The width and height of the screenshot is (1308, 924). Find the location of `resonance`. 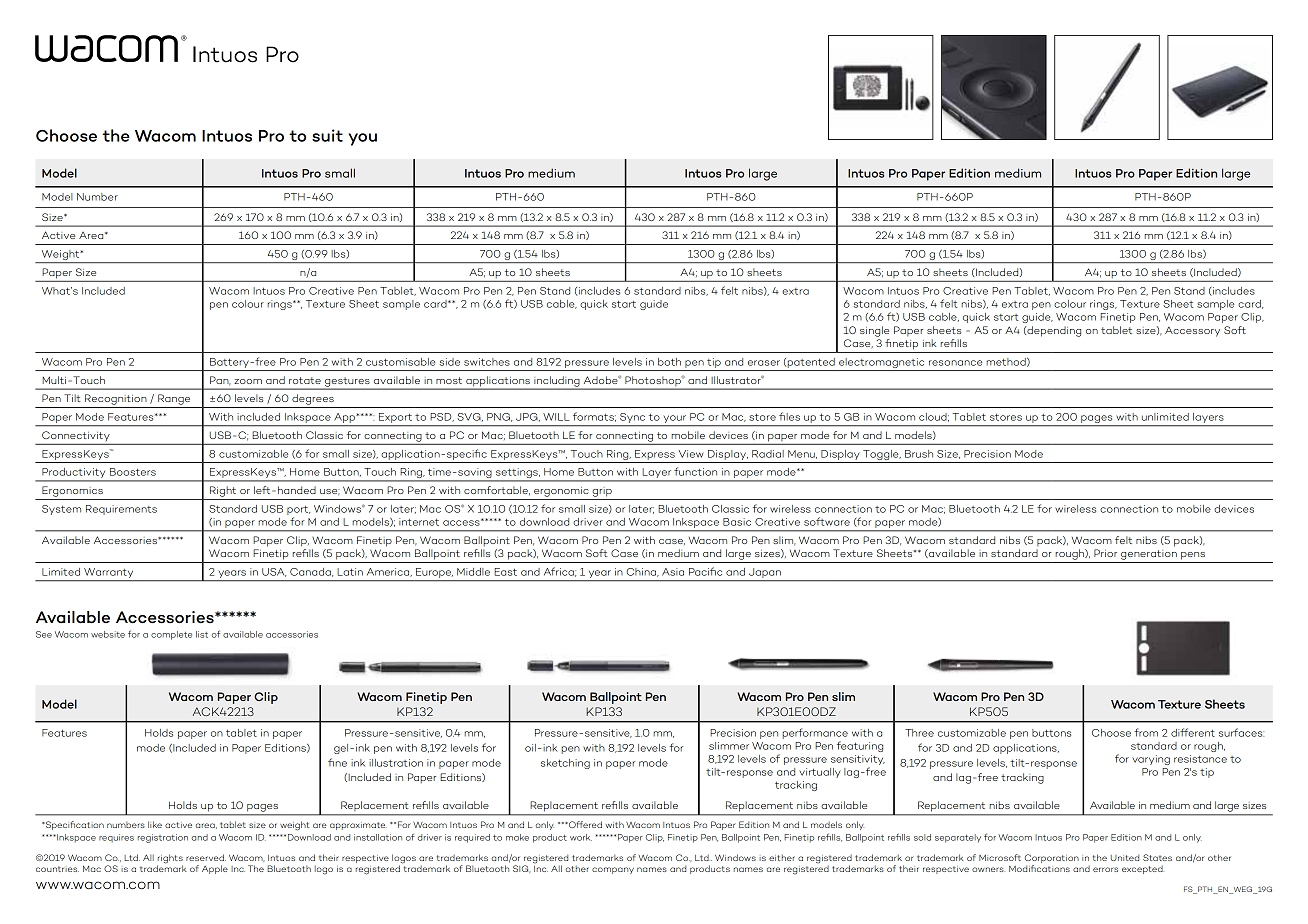

resonance is located at coordinates (955, 363).
